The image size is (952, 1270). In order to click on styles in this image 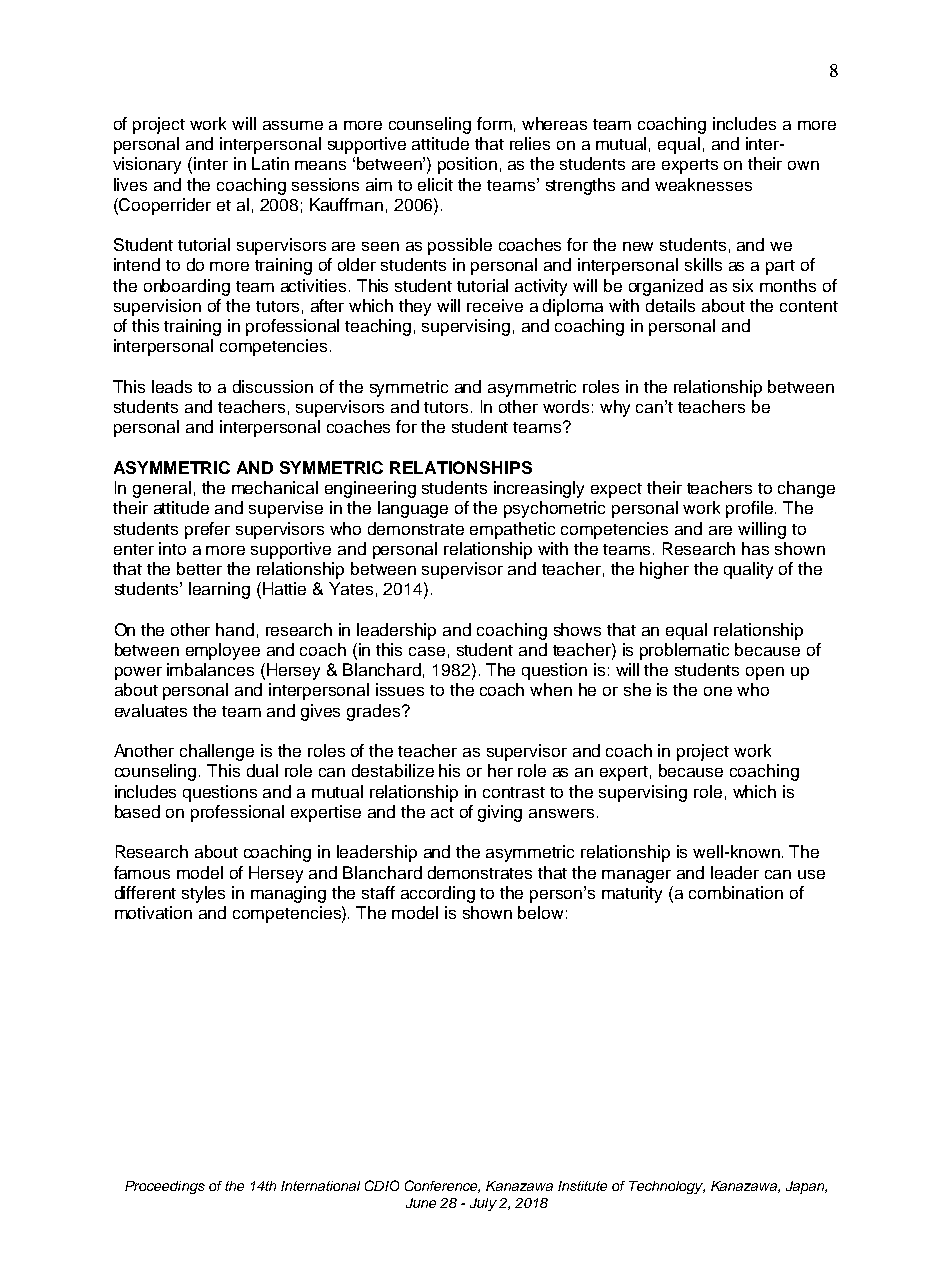, I will do `click(203, 894)`.
